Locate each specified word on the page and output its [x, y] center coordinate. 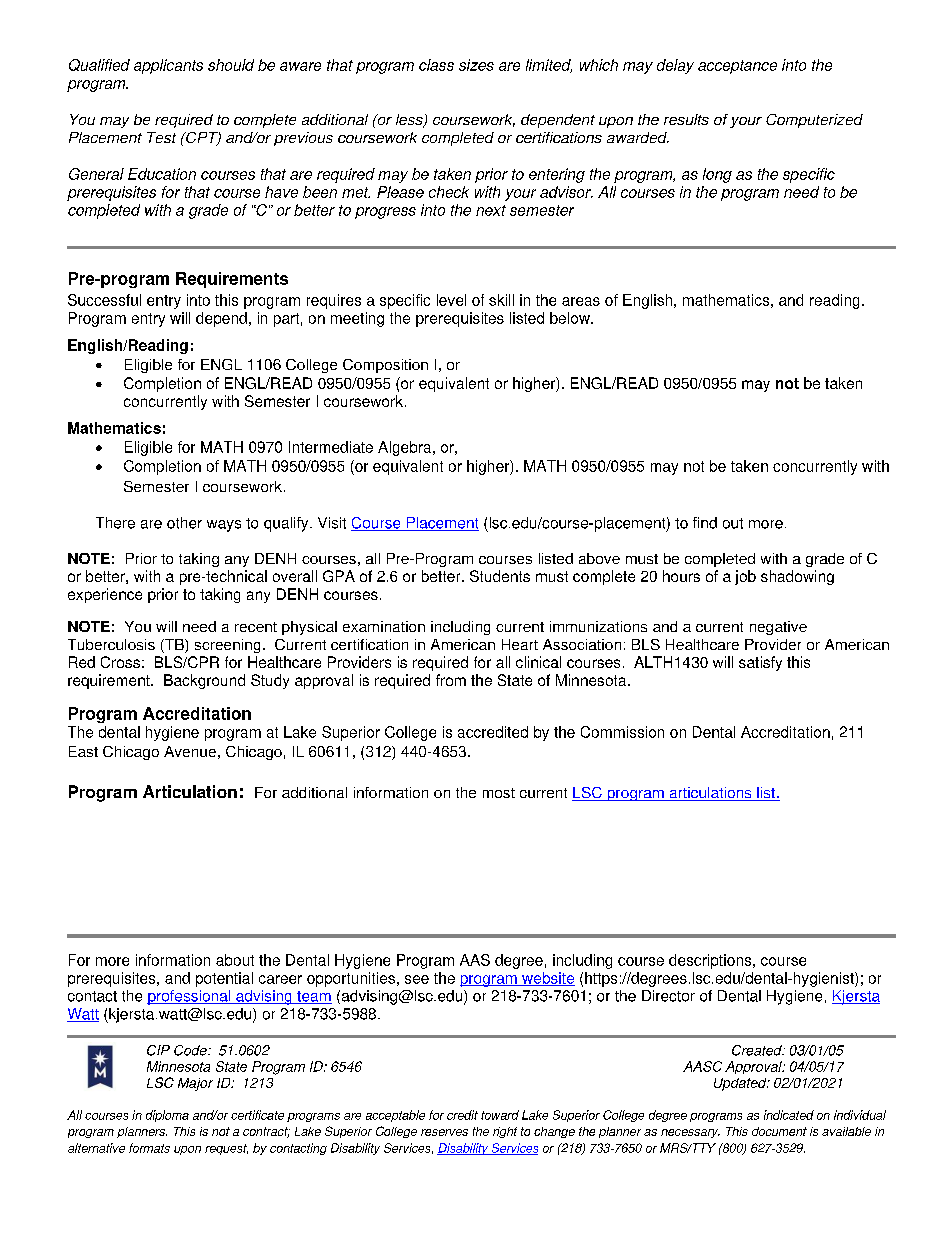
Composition [385, 366]
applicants [168, 66]
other [184, 523]
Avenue [190, 751]
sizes [476, 65]
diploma [167, 1116]
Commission [622, 732]
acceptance [737, 67]
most [499, 793]
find [705, 523]
